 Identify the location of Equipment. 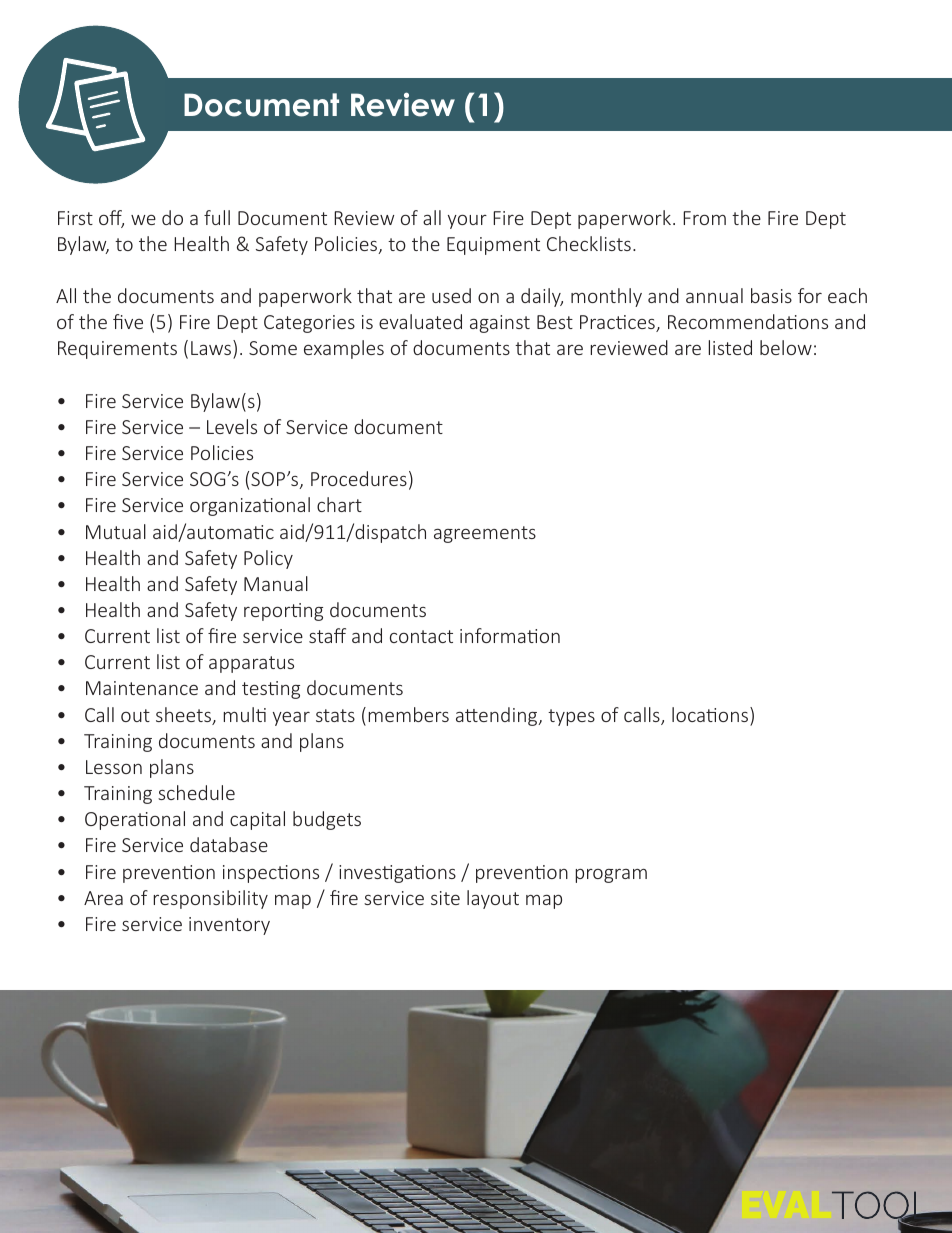
(493, 246).
